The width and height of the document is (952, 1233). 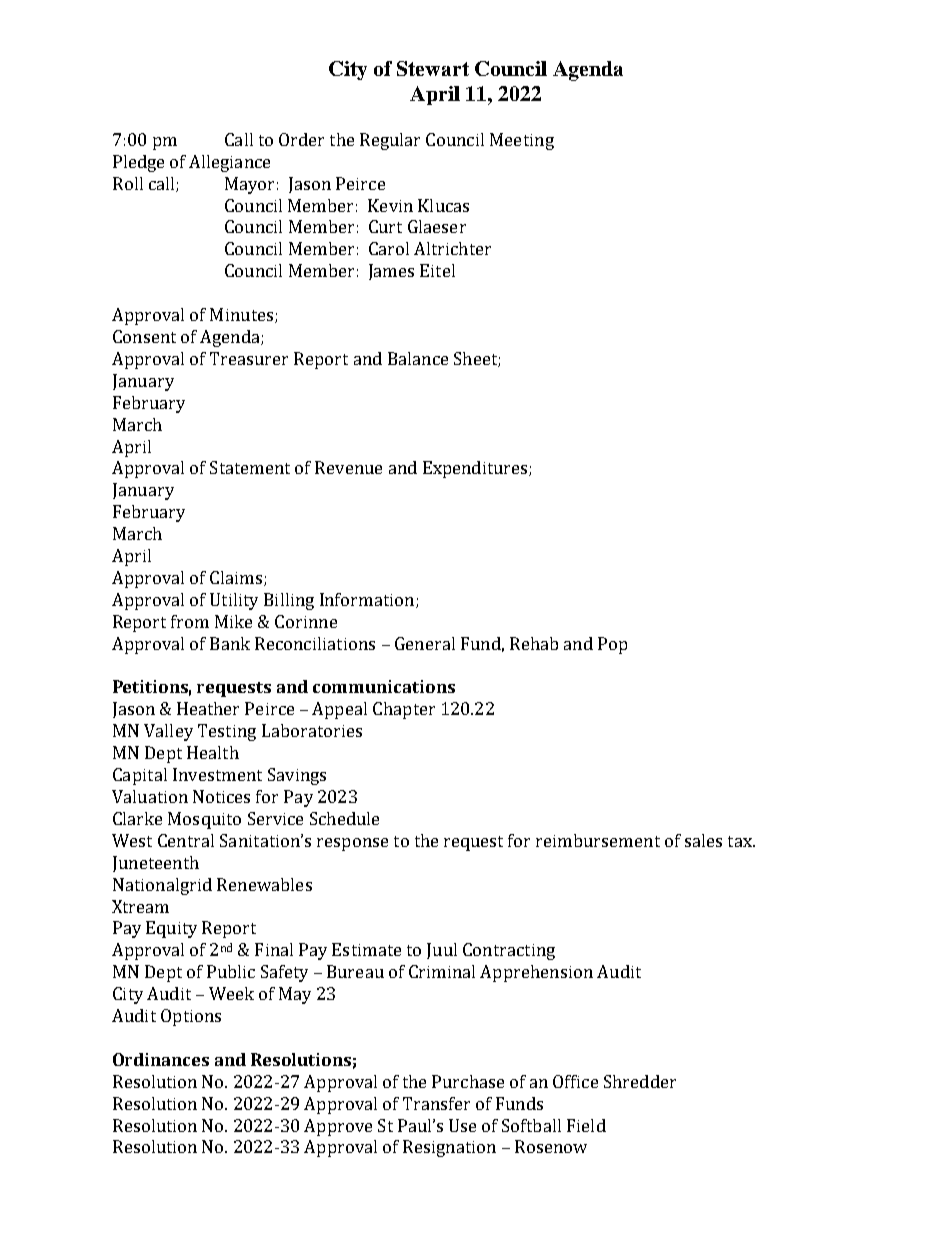 What do you see at coordinates (229, 163) in the document?
I see `Allegiance` at bounding box center [229, 163].
